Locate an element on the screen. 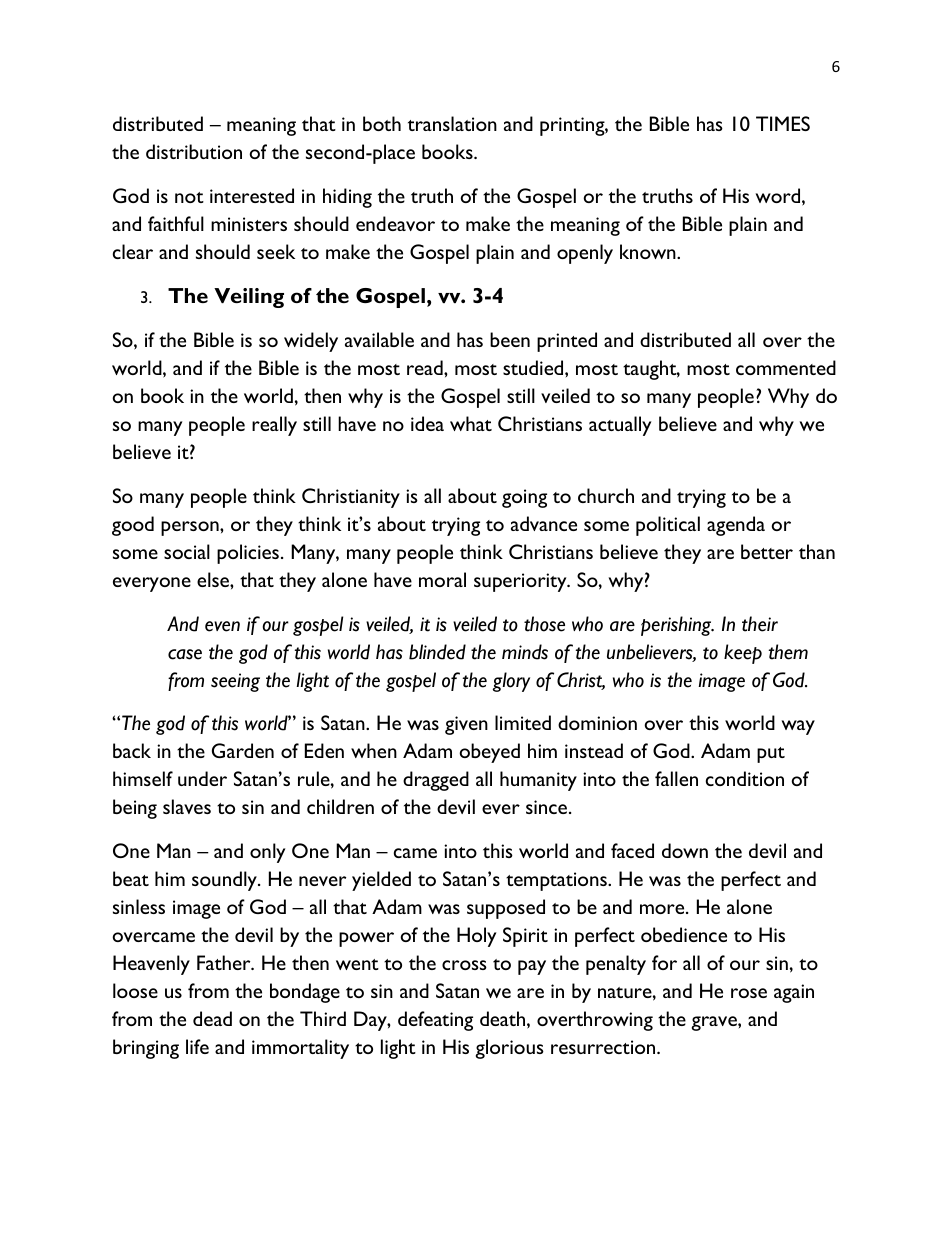 The image size is (952, 1233). actually is located at coordinates (620, 426).
